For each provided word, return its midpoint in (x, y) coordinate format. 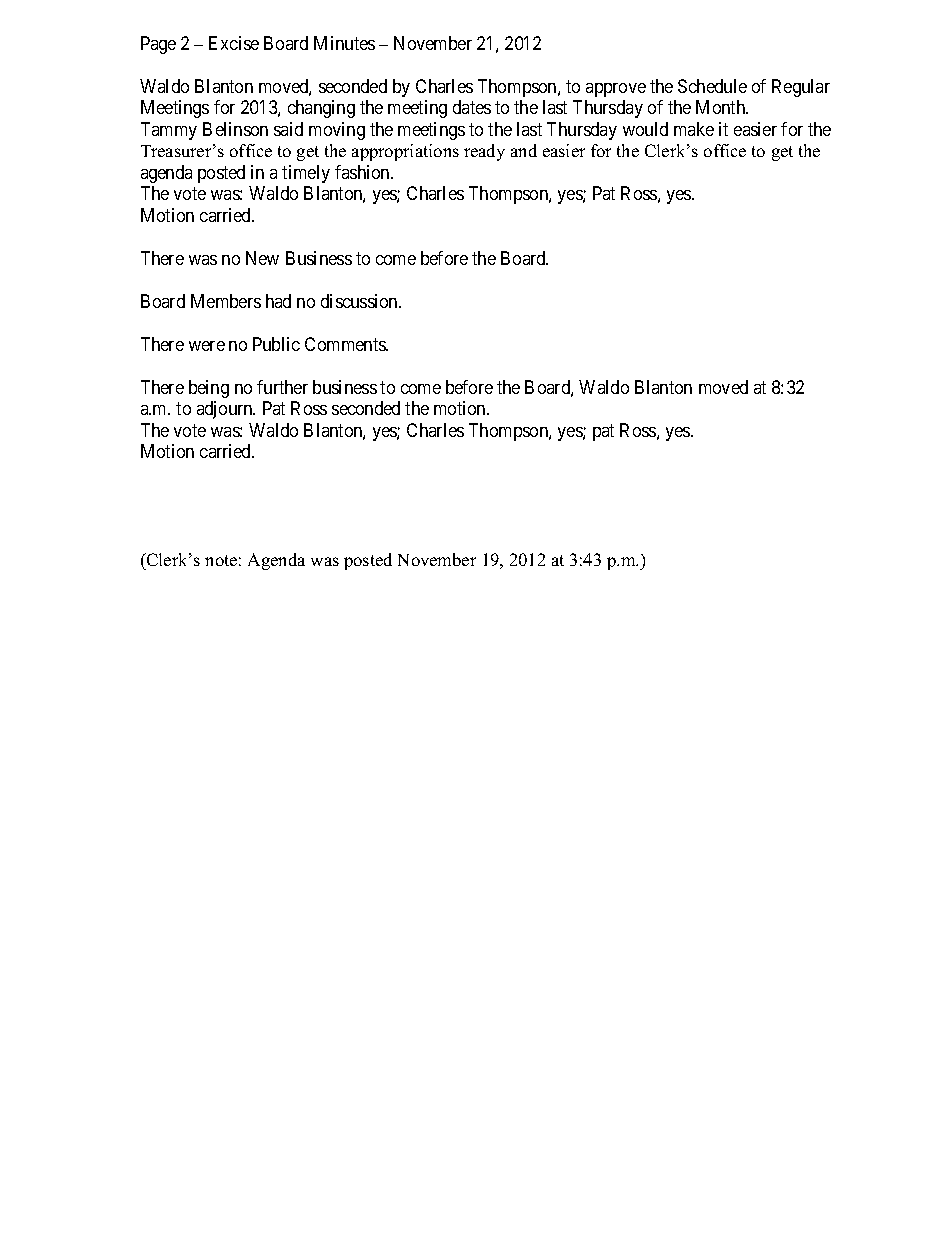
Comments (346, 344)
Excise (234, 43)
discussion (360, 301)
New (262, 258)
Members (226, 301)
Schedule (712, 86)
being (209, 389)
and (524, 150)
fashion (363, 172)
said (288, 129)
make (694, 129)
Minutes (344, 43)
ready (484, 152)
